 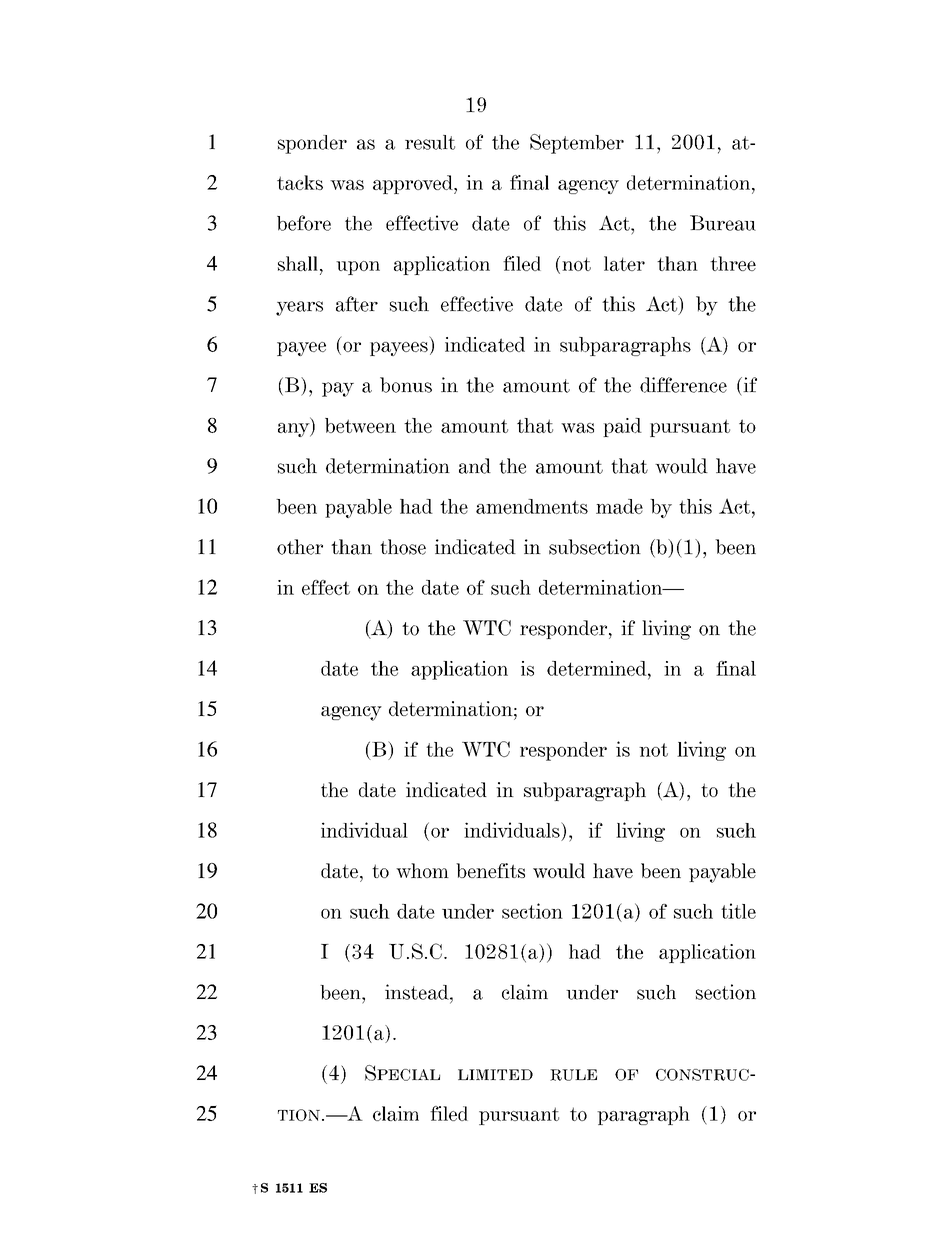 I want to click on and, so click(x=475, y=466).
